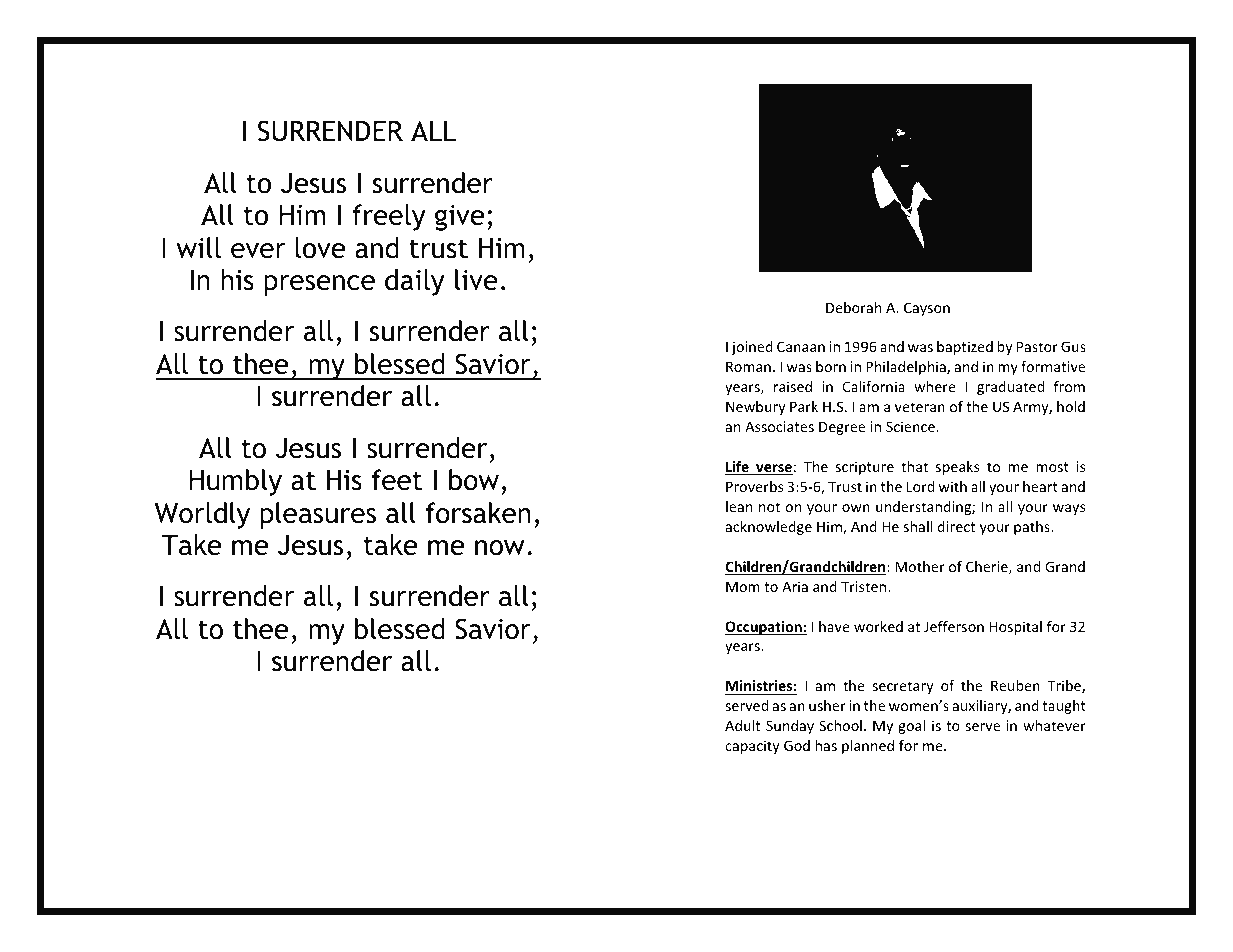 This screenshot has height=952, width=1233. I want to click on love, so click(320, 248).
